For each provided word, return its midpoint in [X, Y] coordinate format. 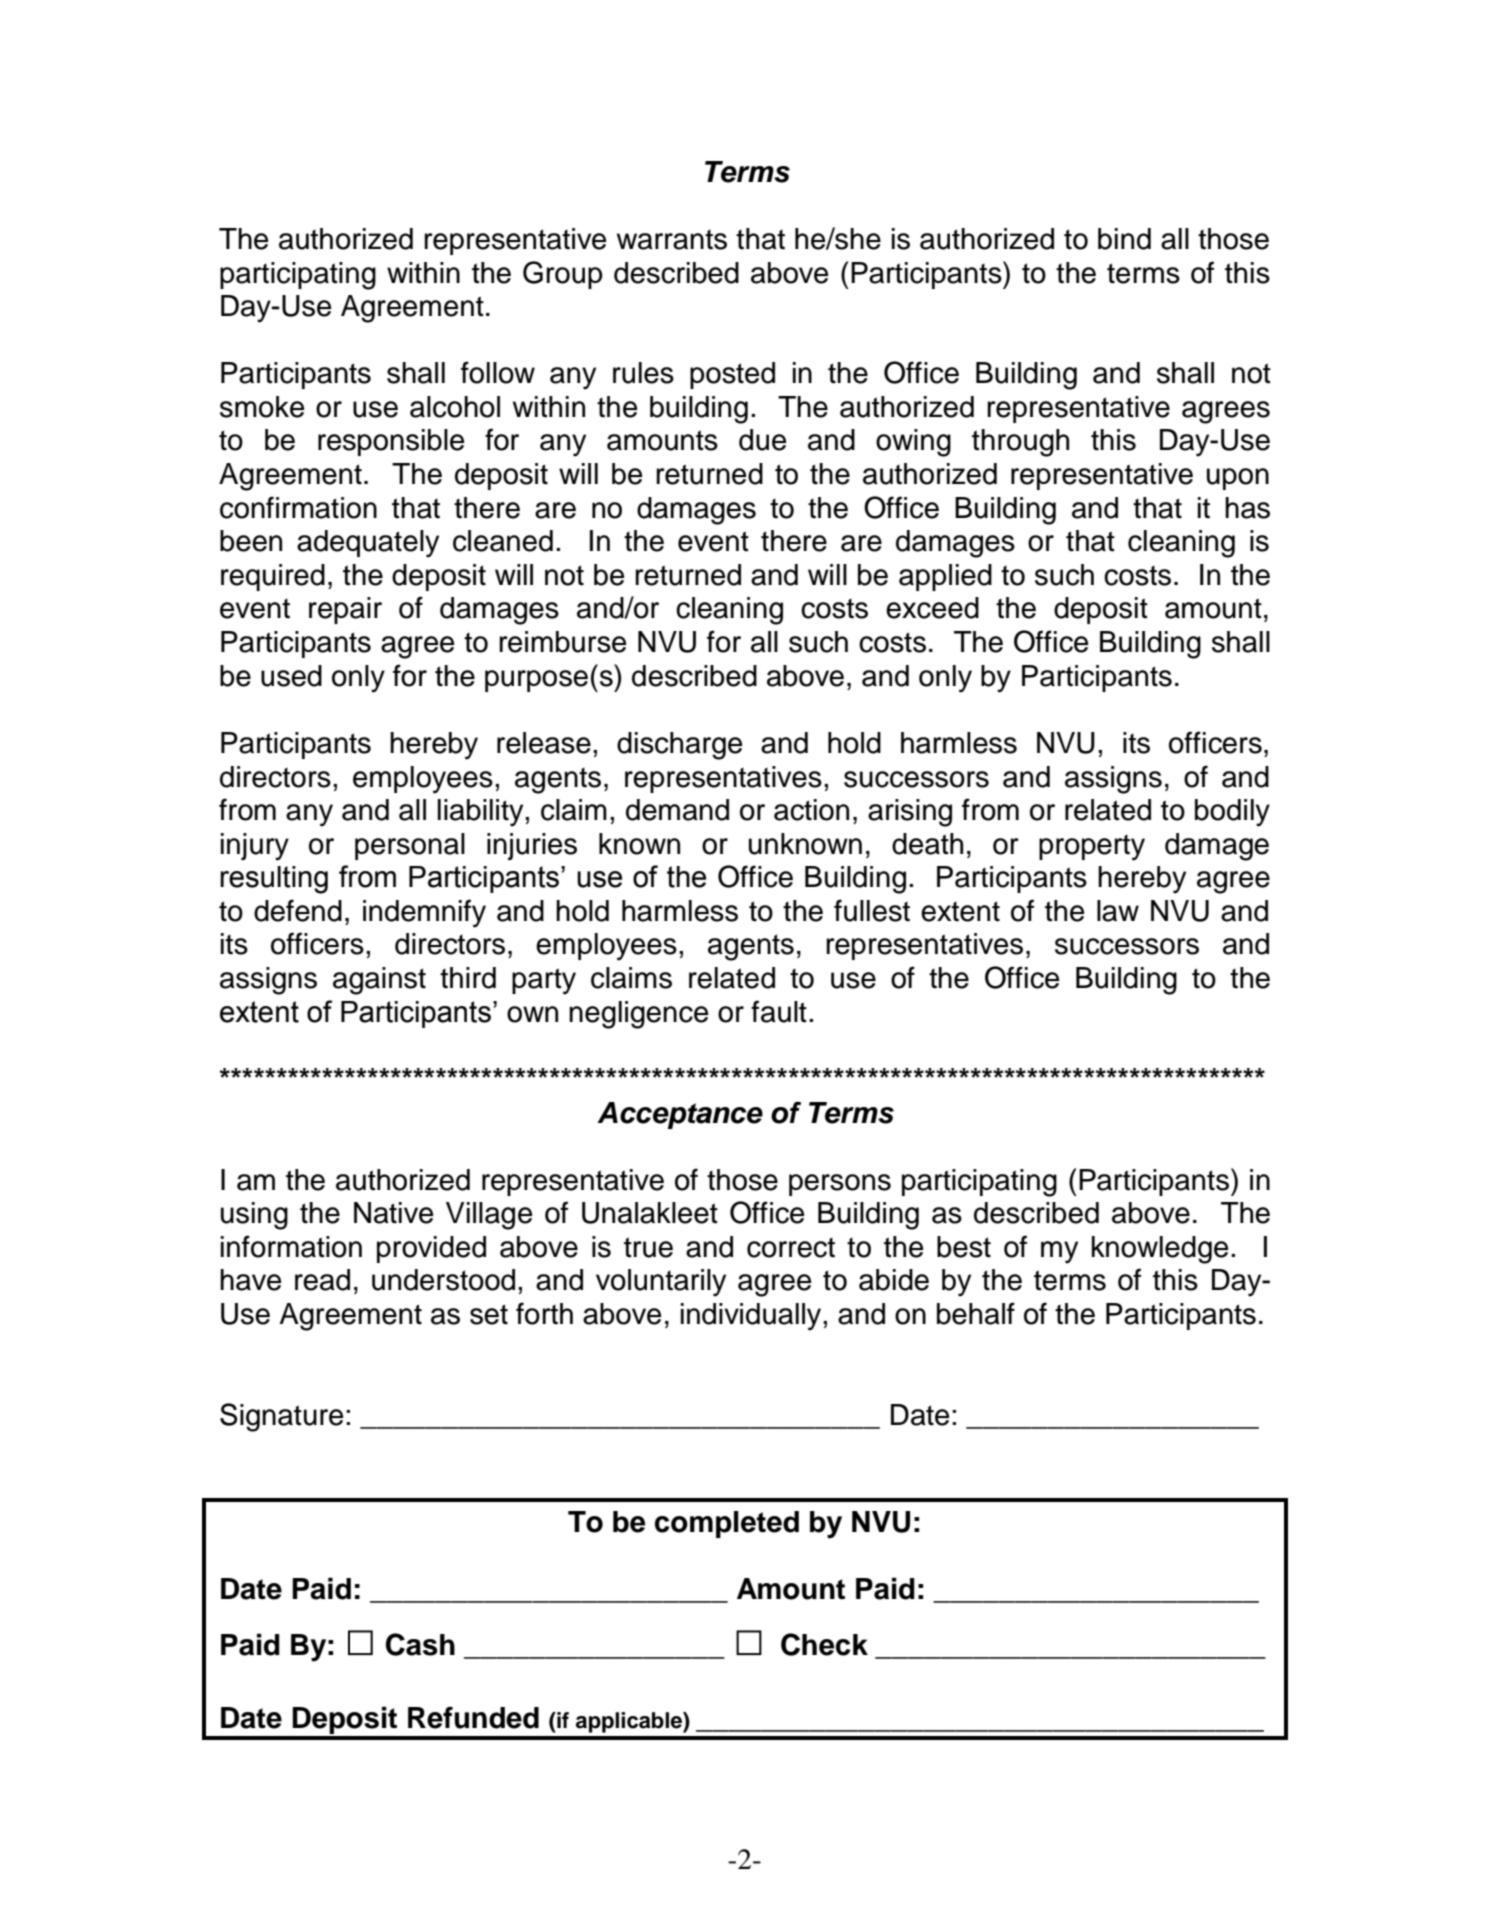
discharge [679, 746]
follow [498, 372]
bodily [1232, 813]
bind [1124, 239]
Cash [420, 1644]
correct [791, 1248]
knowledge [1160, 1250]
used [291, 676]
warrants [672, 240]
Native [393, 1213]
